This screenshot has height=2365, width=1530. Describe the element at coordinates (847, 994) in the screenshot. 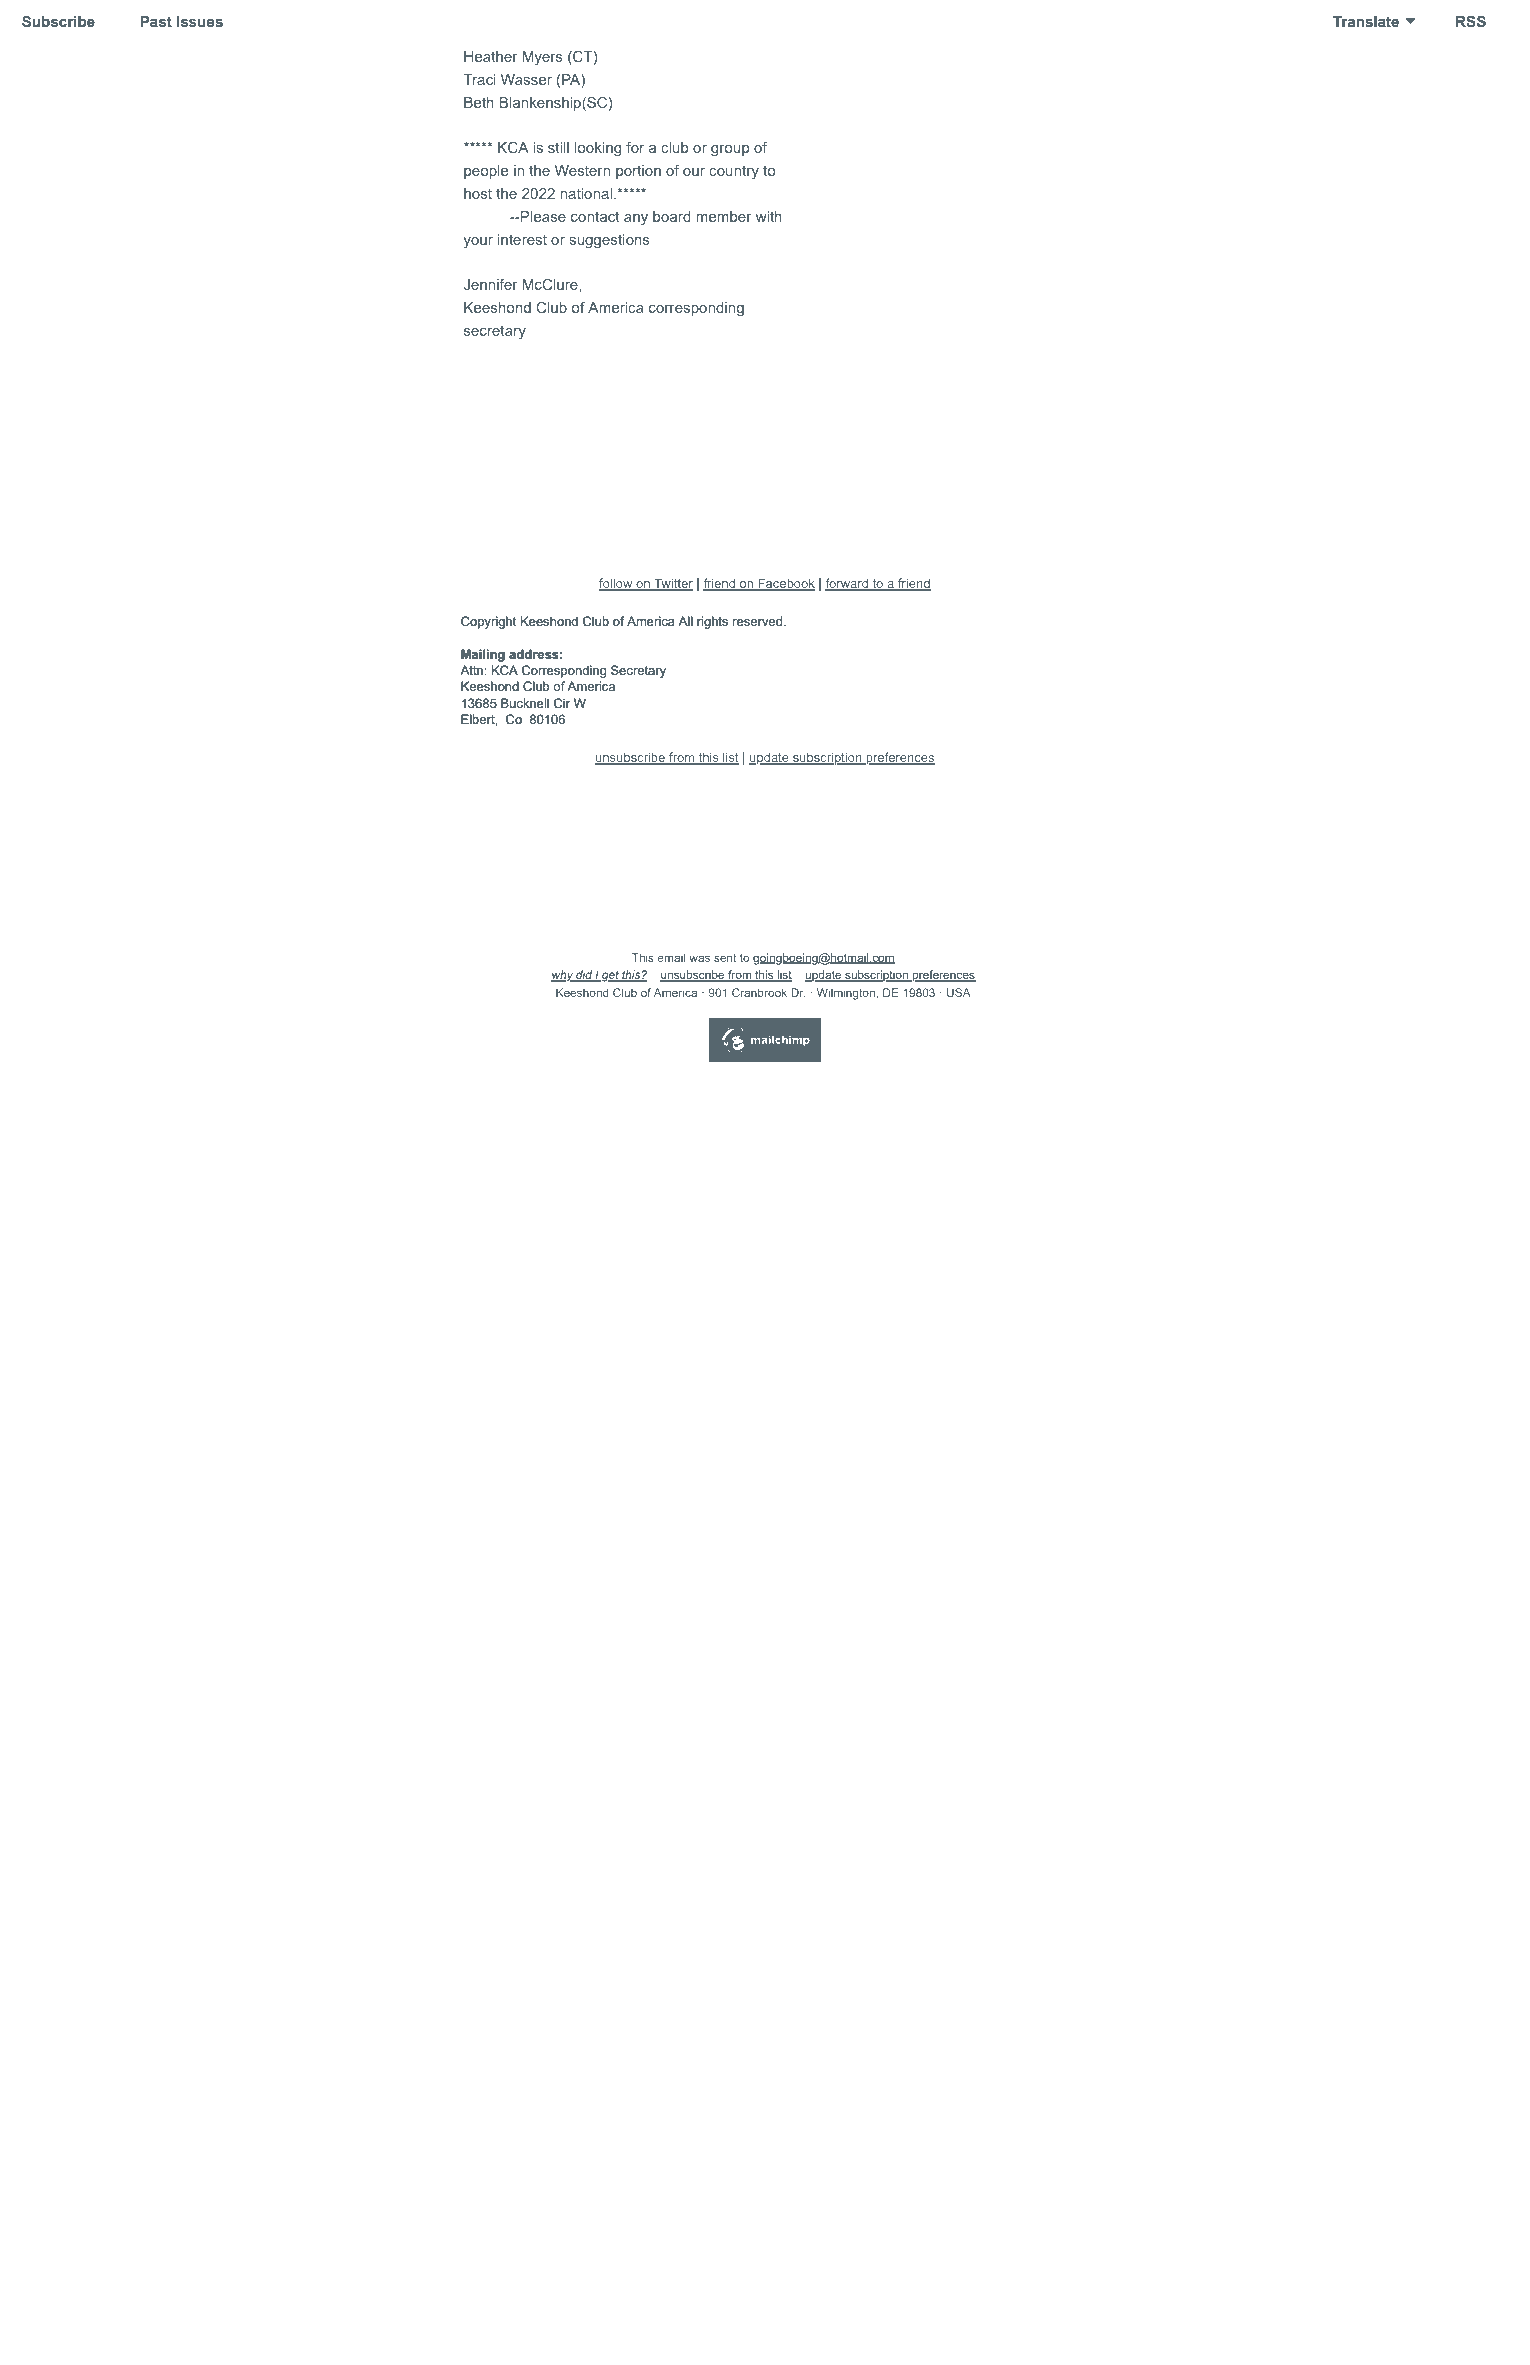

I see `Wilmington` at that location.
